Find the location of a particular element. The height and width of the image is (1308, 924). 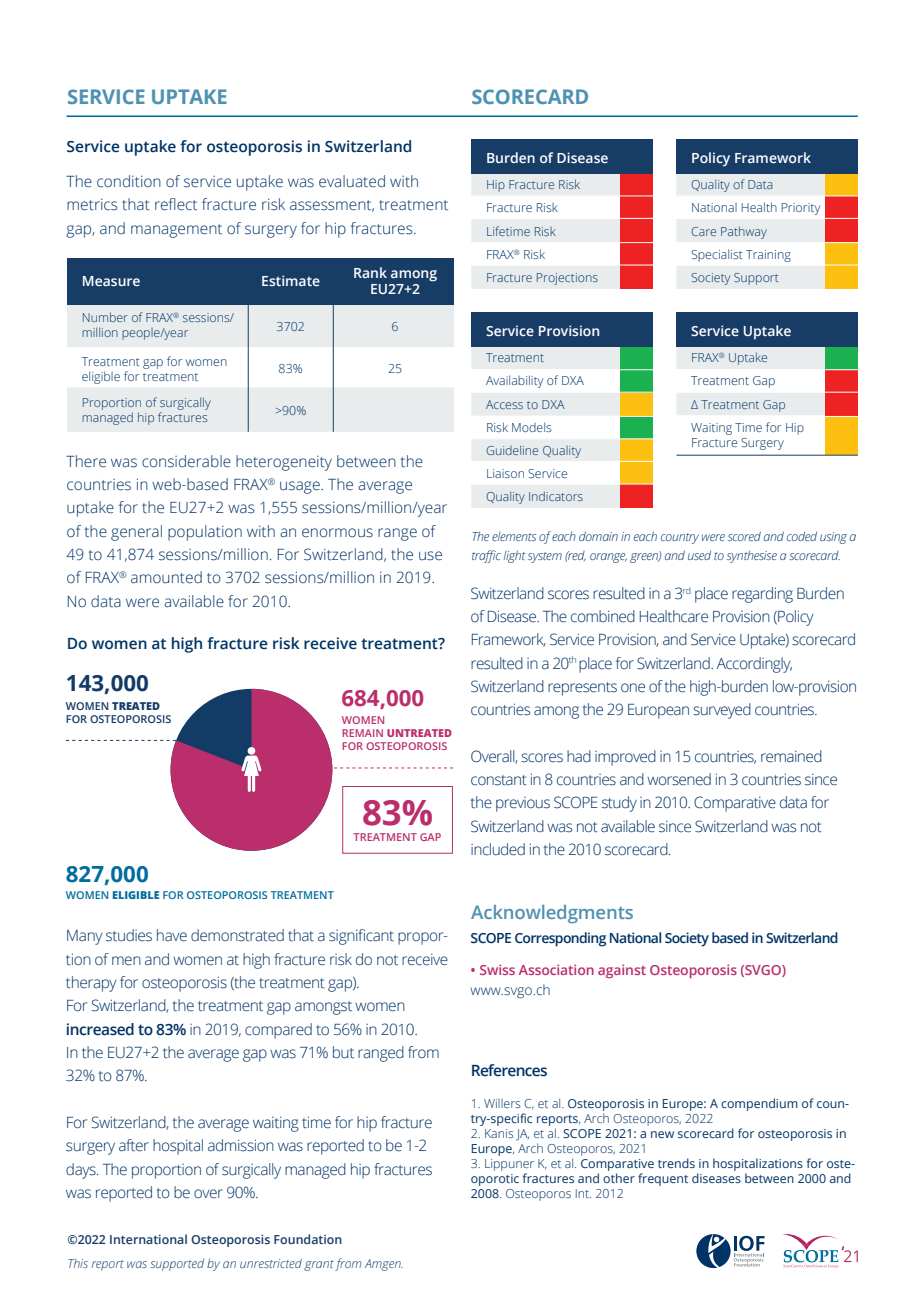

This is located at coordinates (78, 1263).
